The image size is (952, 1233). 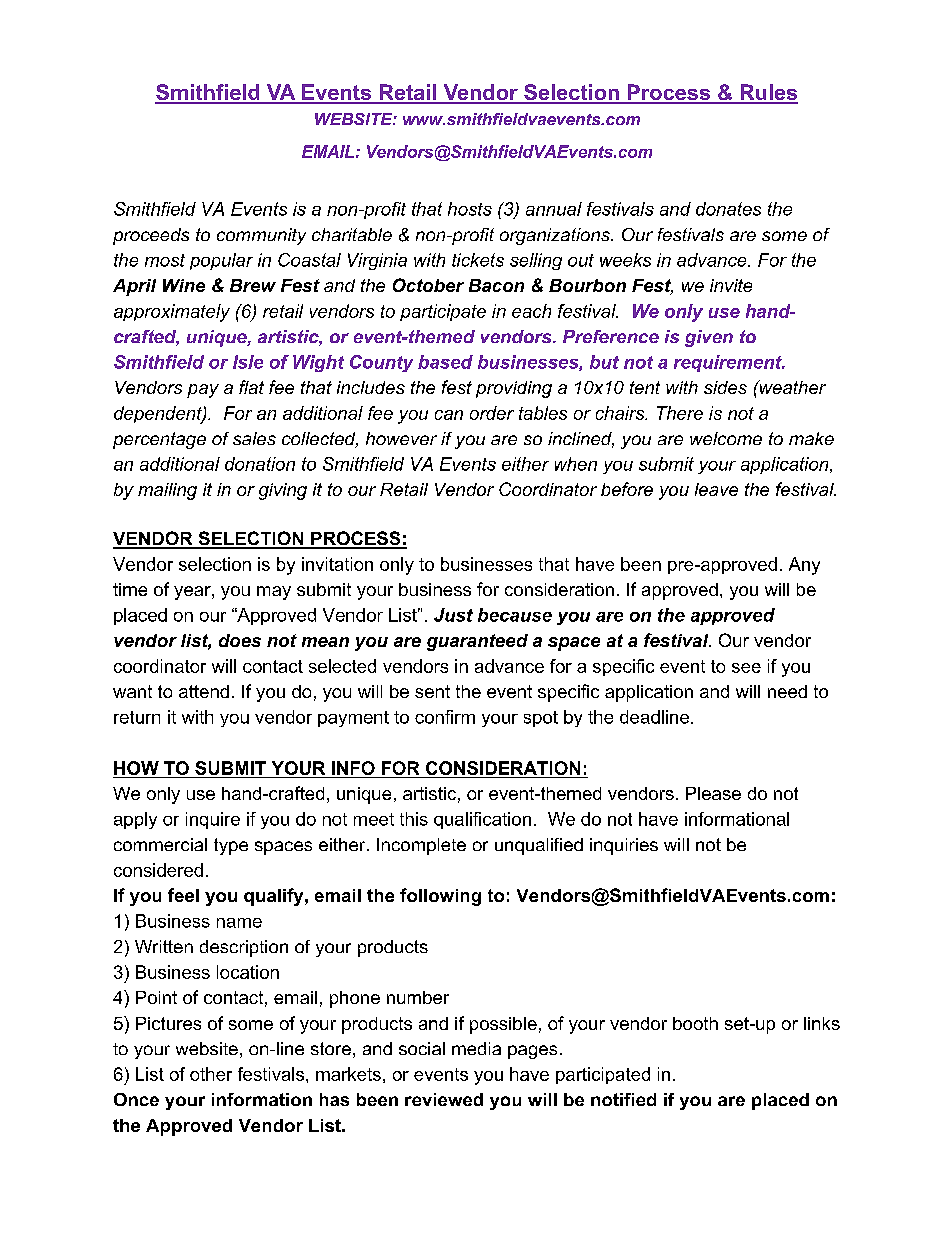 I want to click on community, so click(x=261, y=236).
